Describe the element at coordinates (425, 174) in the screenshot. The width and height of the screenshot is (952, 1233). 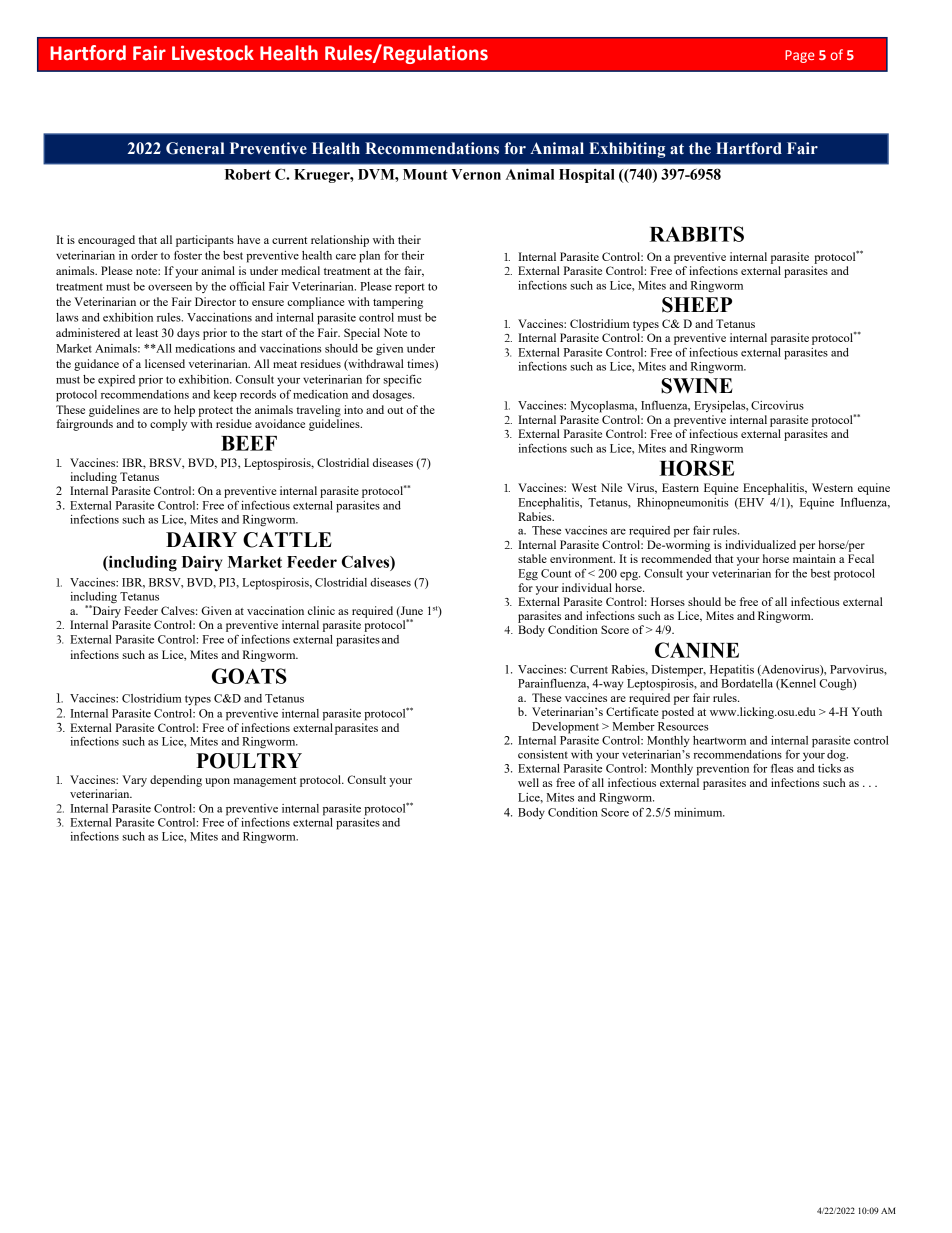
I see `Mount` at that location.
